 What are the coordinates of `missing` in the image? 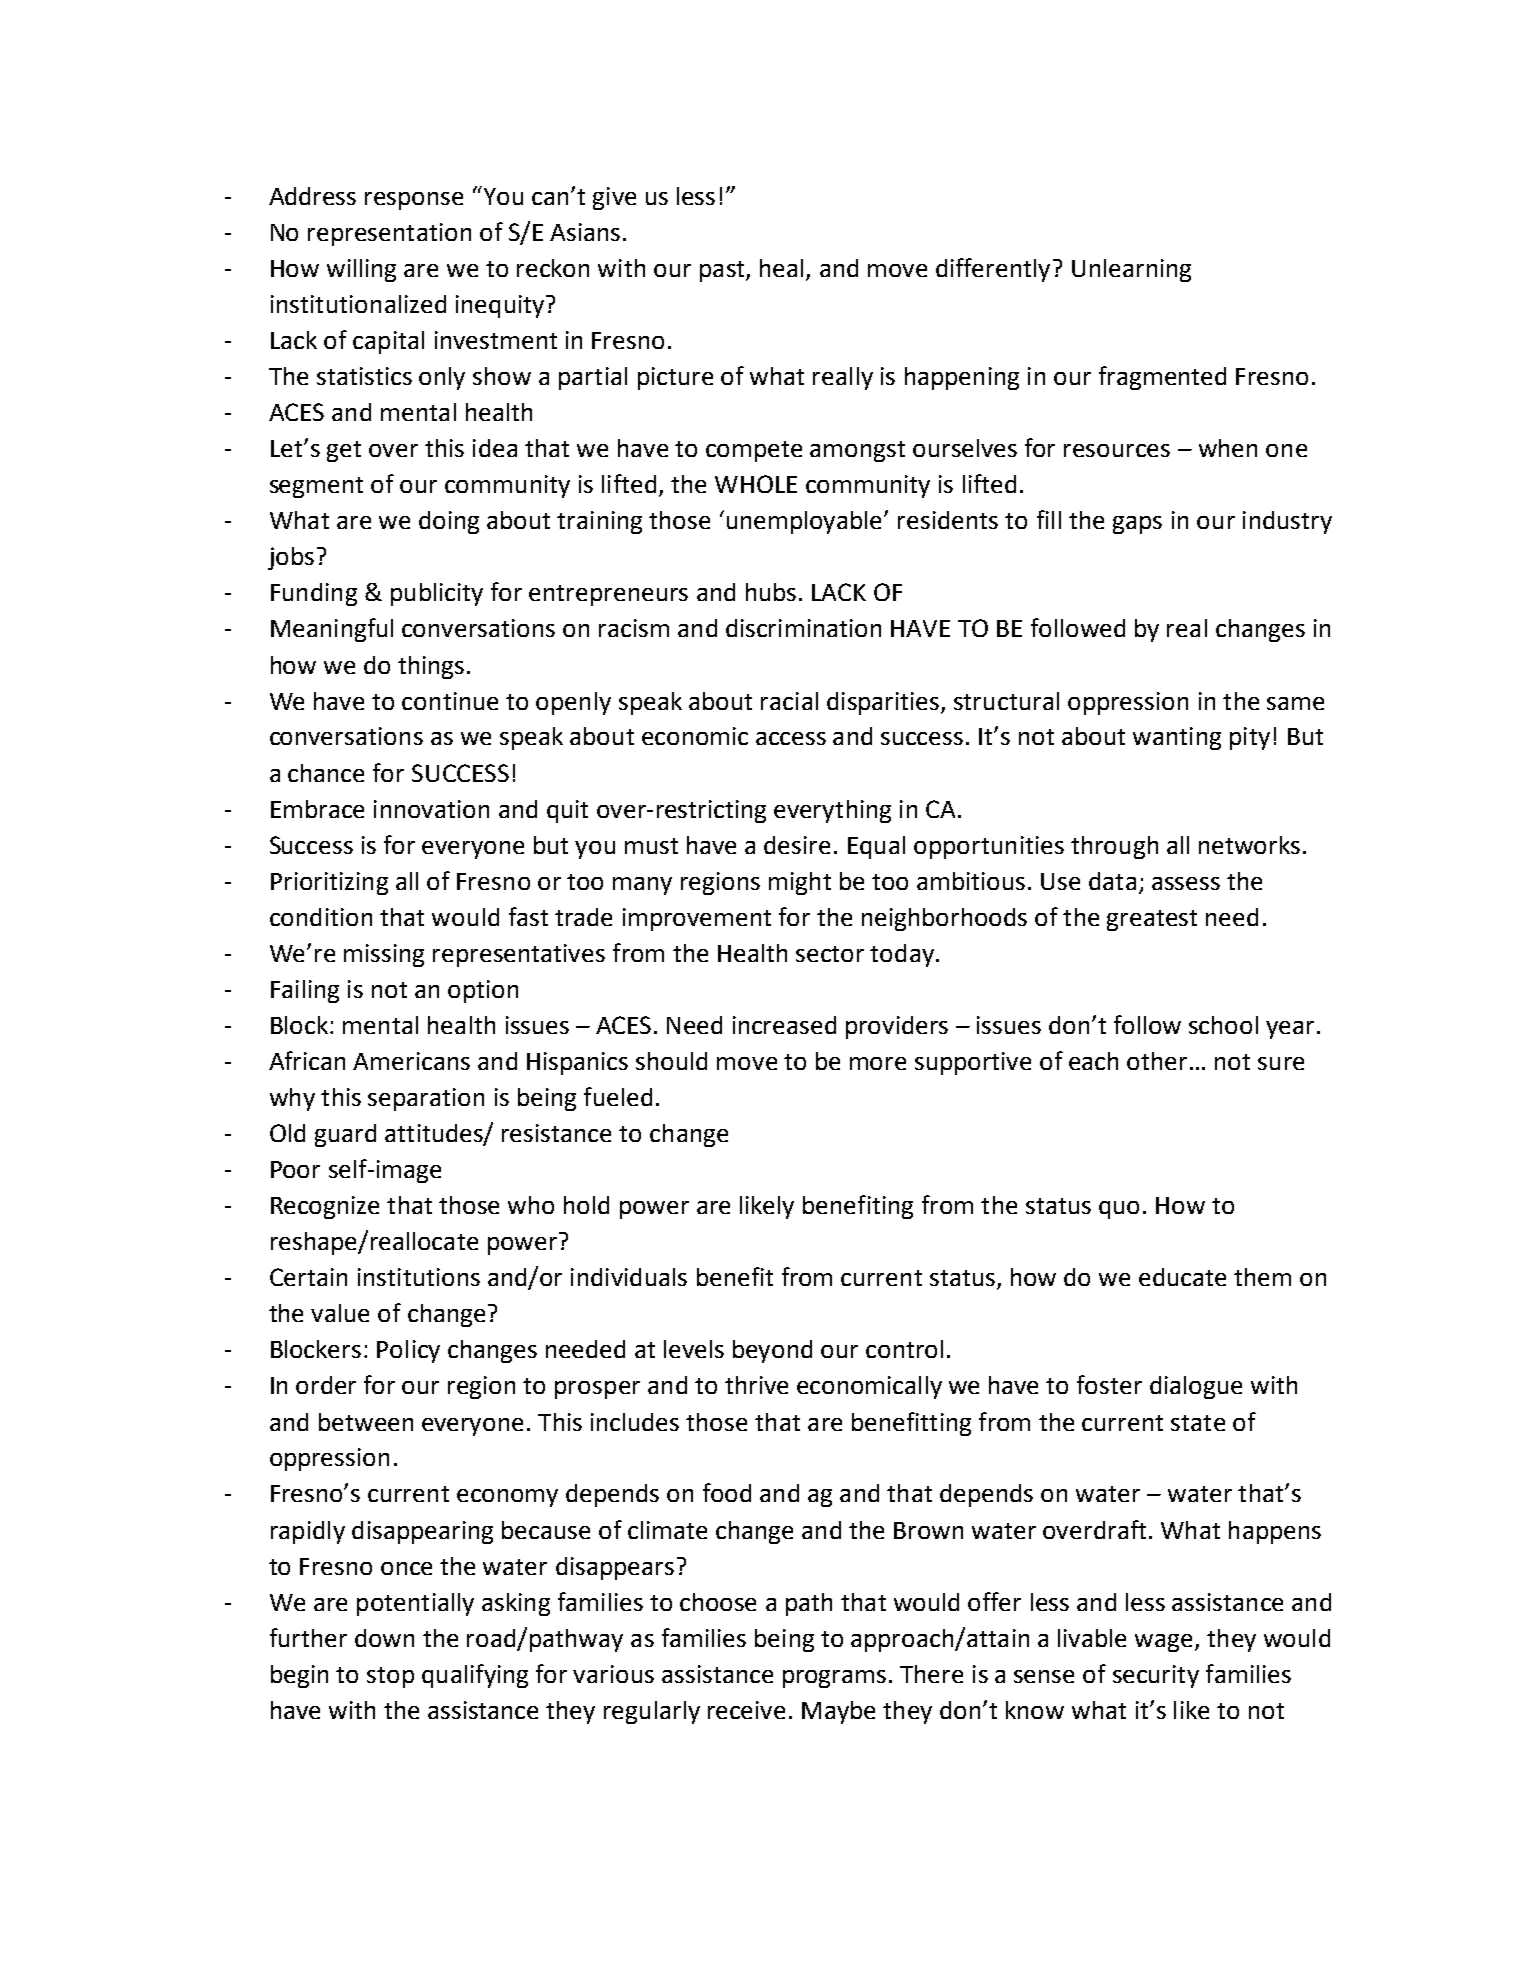 It's located at (384, 955).
